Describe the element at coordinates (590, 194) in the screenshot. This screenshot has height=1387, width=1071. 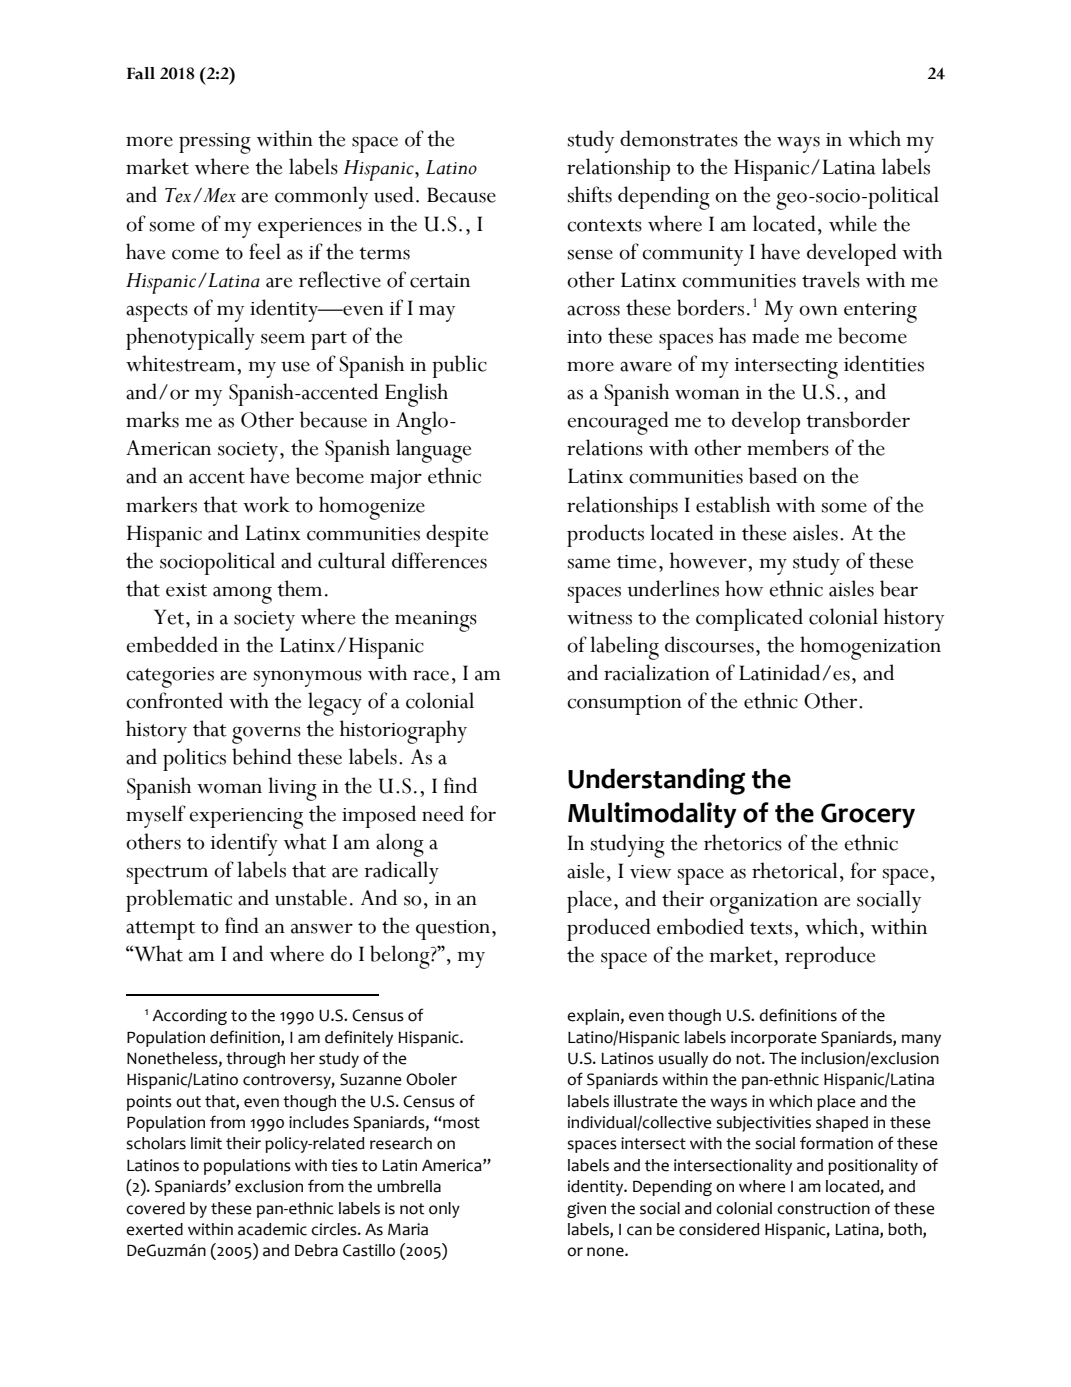
I see `shifts` at that location.
